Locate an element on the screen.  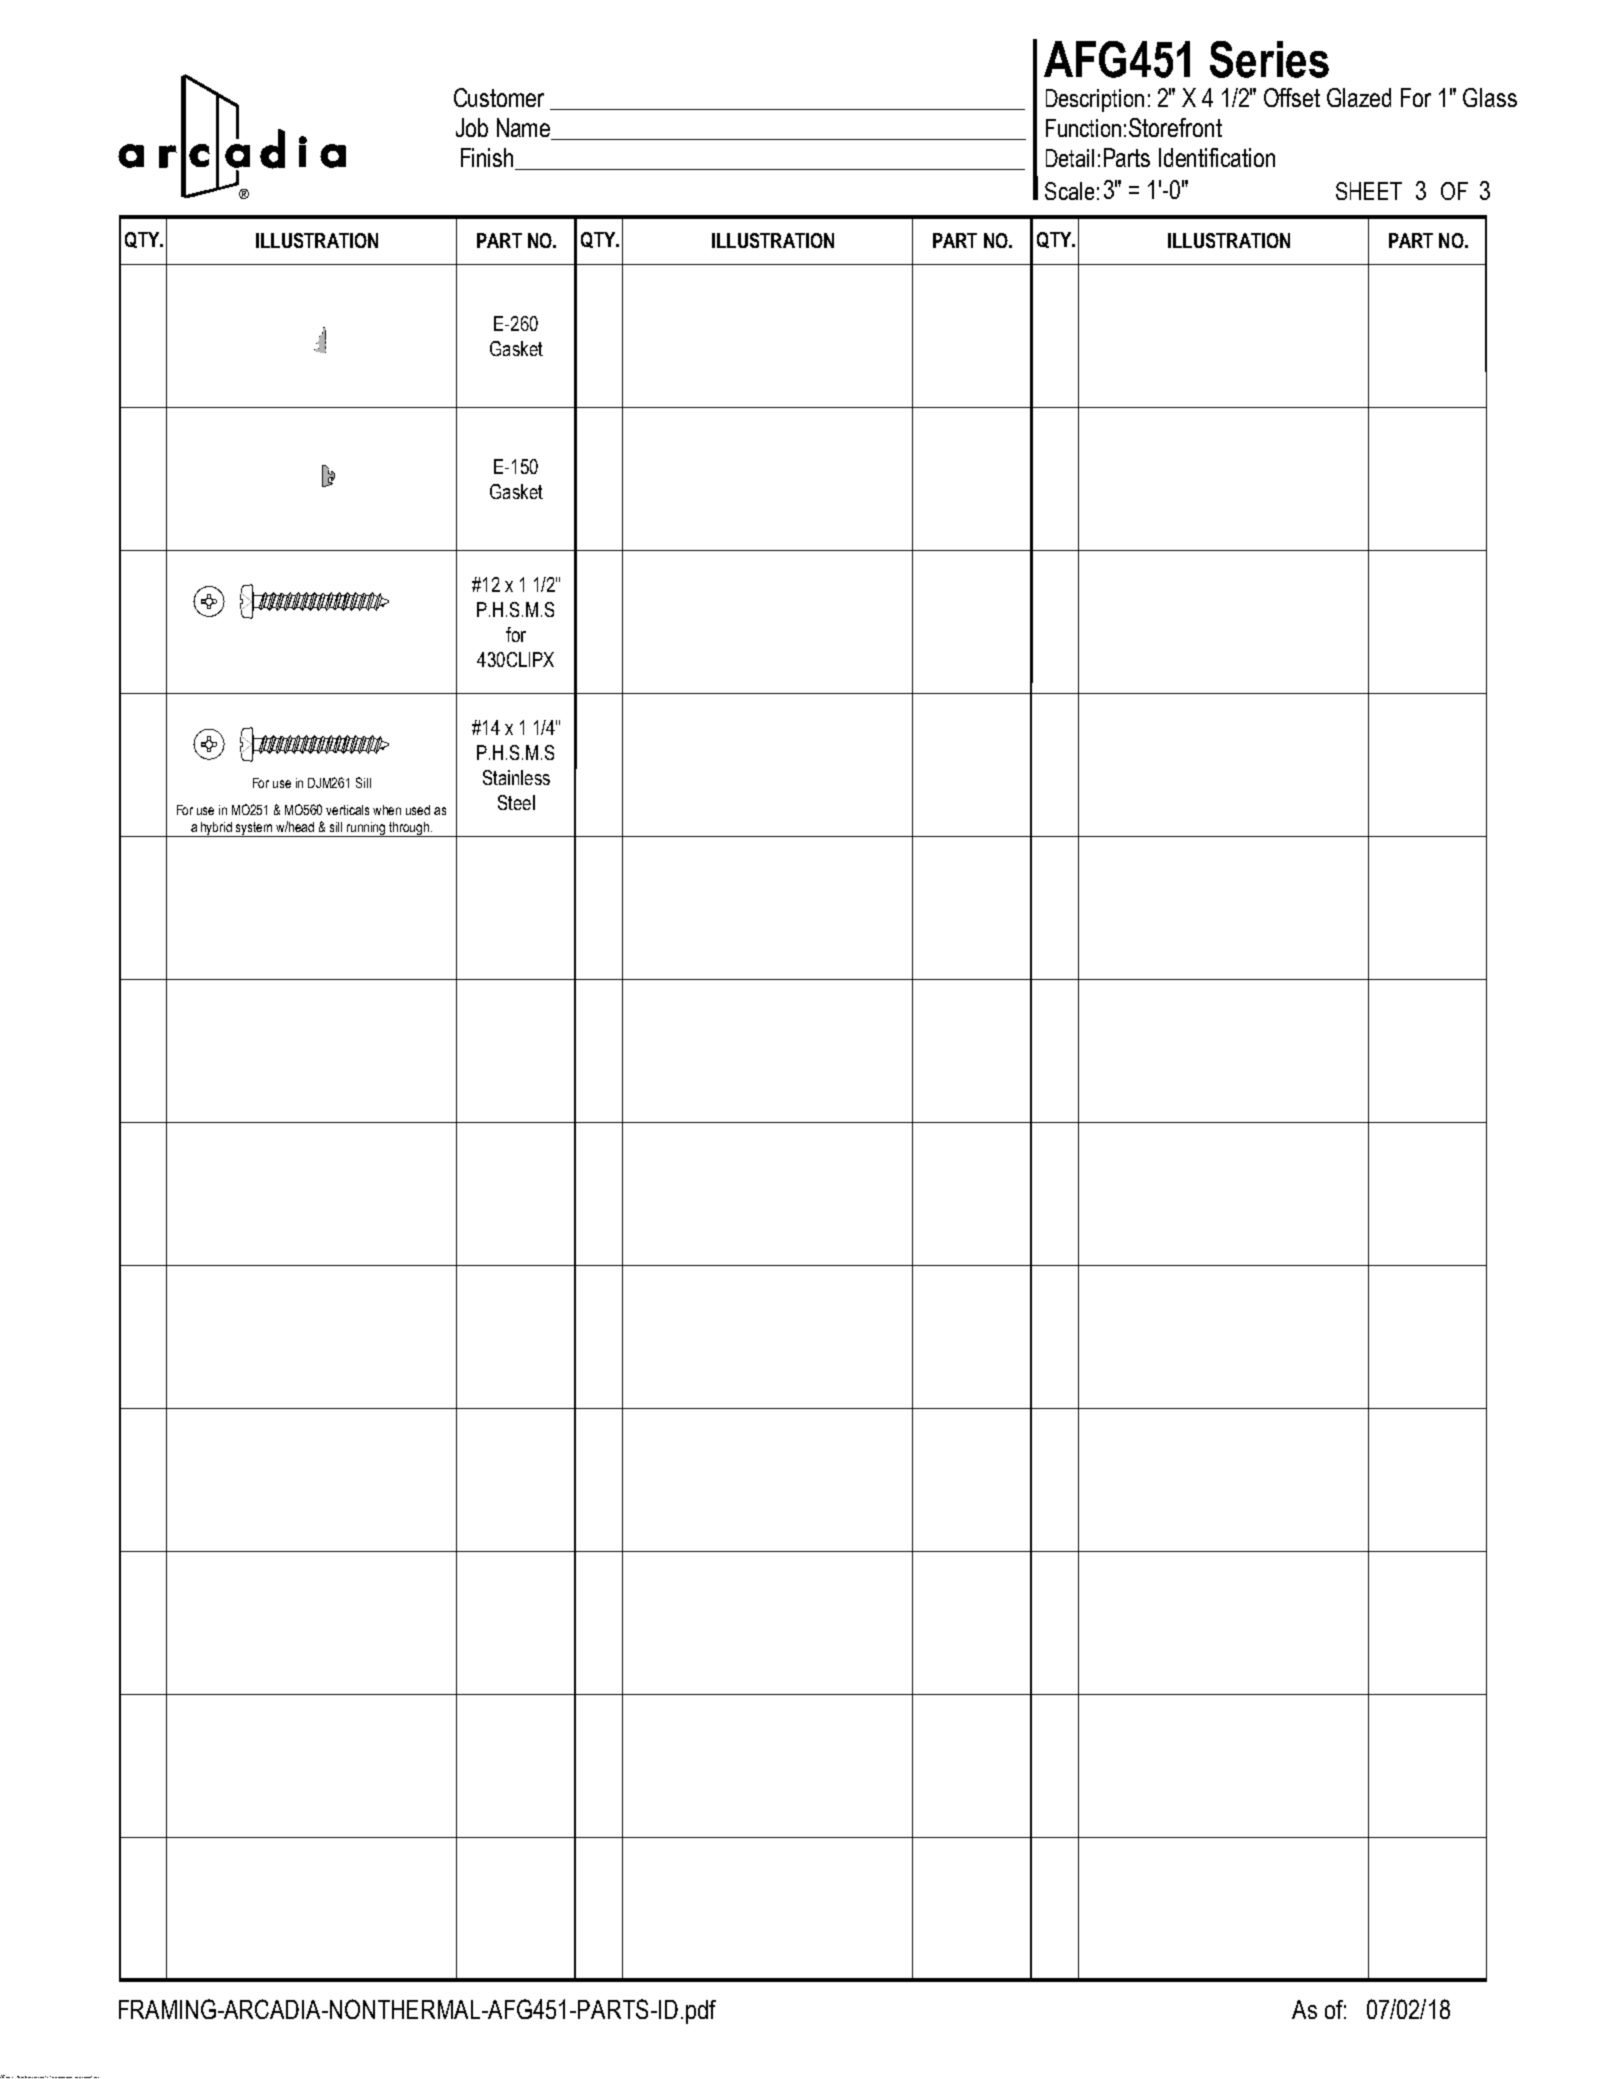
Glazed is located at coordinates (1359, 97).
